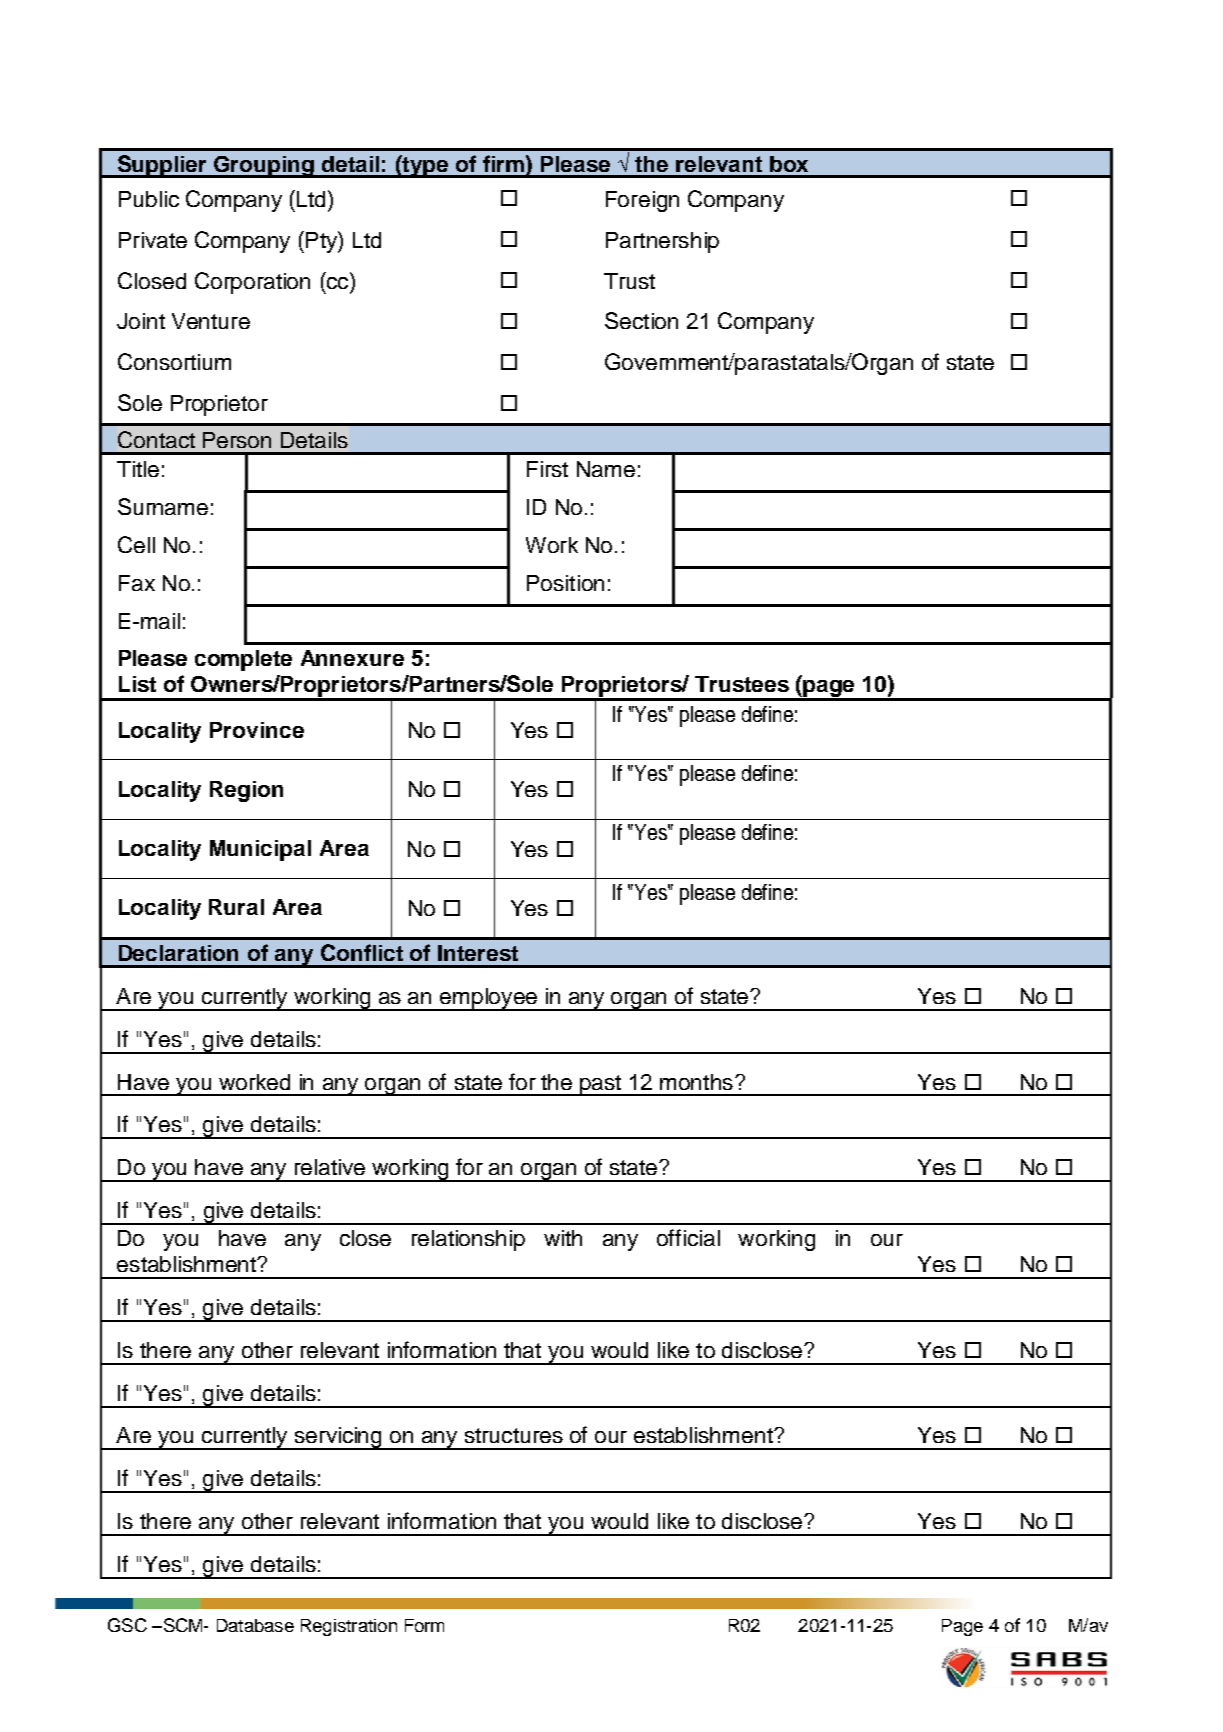 The image size is (1223, 1732). What do you see at coordinates (136, 544) in the page?
I see `Cell` at bounding box center [136, 544].
